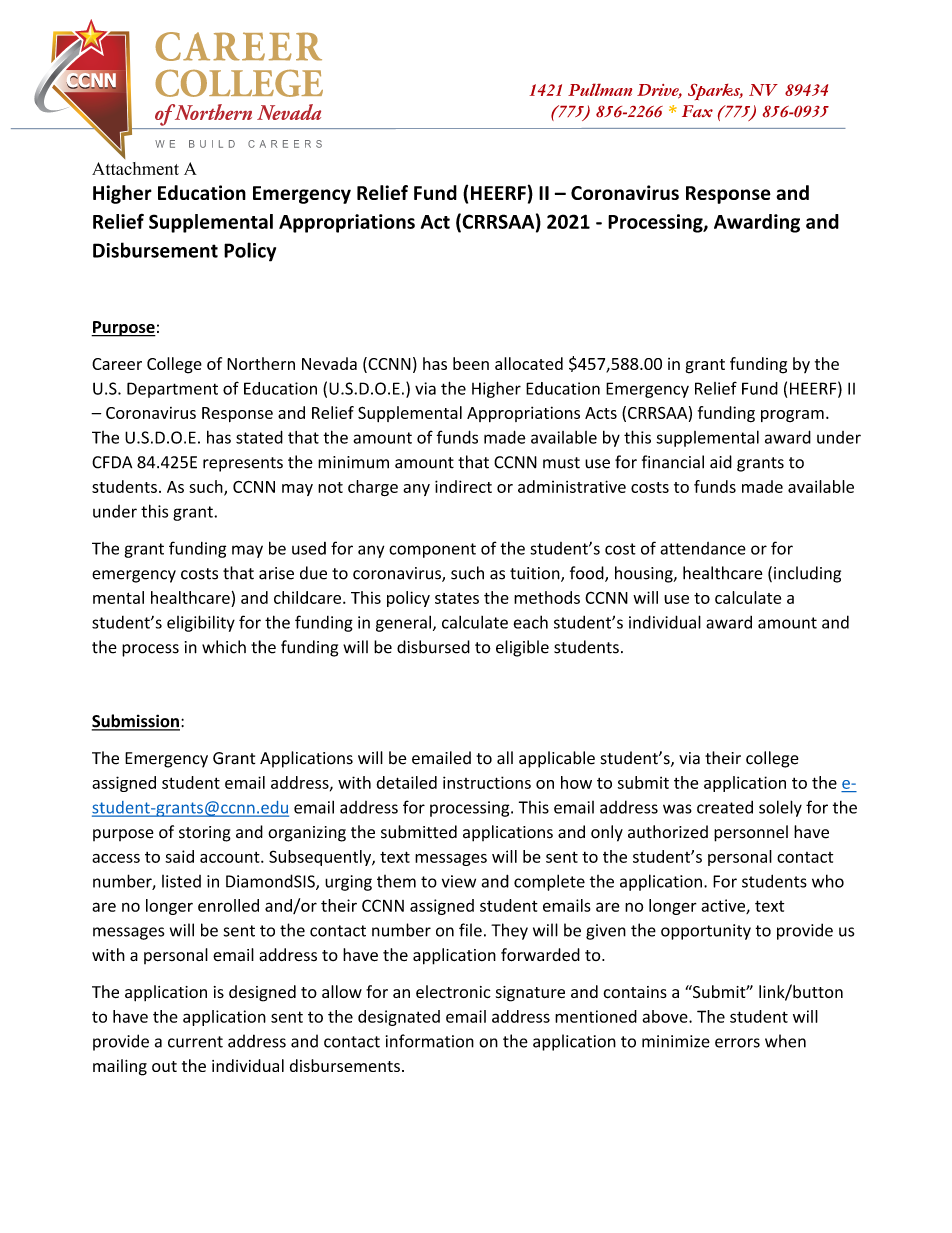  I want to click on indirect, so click(463, 486).
